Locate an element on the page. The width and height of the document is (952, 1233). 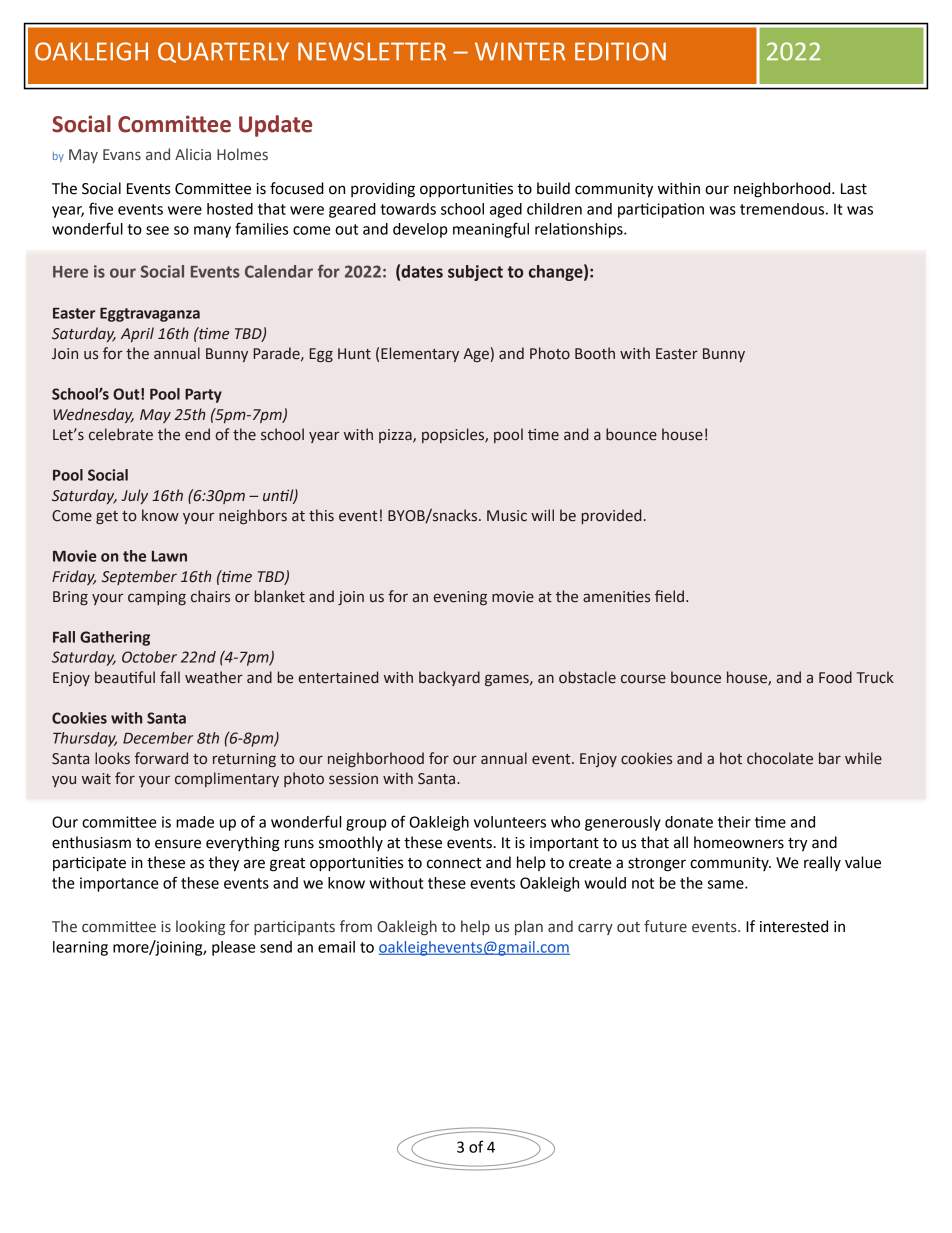
WINTER is located at coordinates (520, 51).
